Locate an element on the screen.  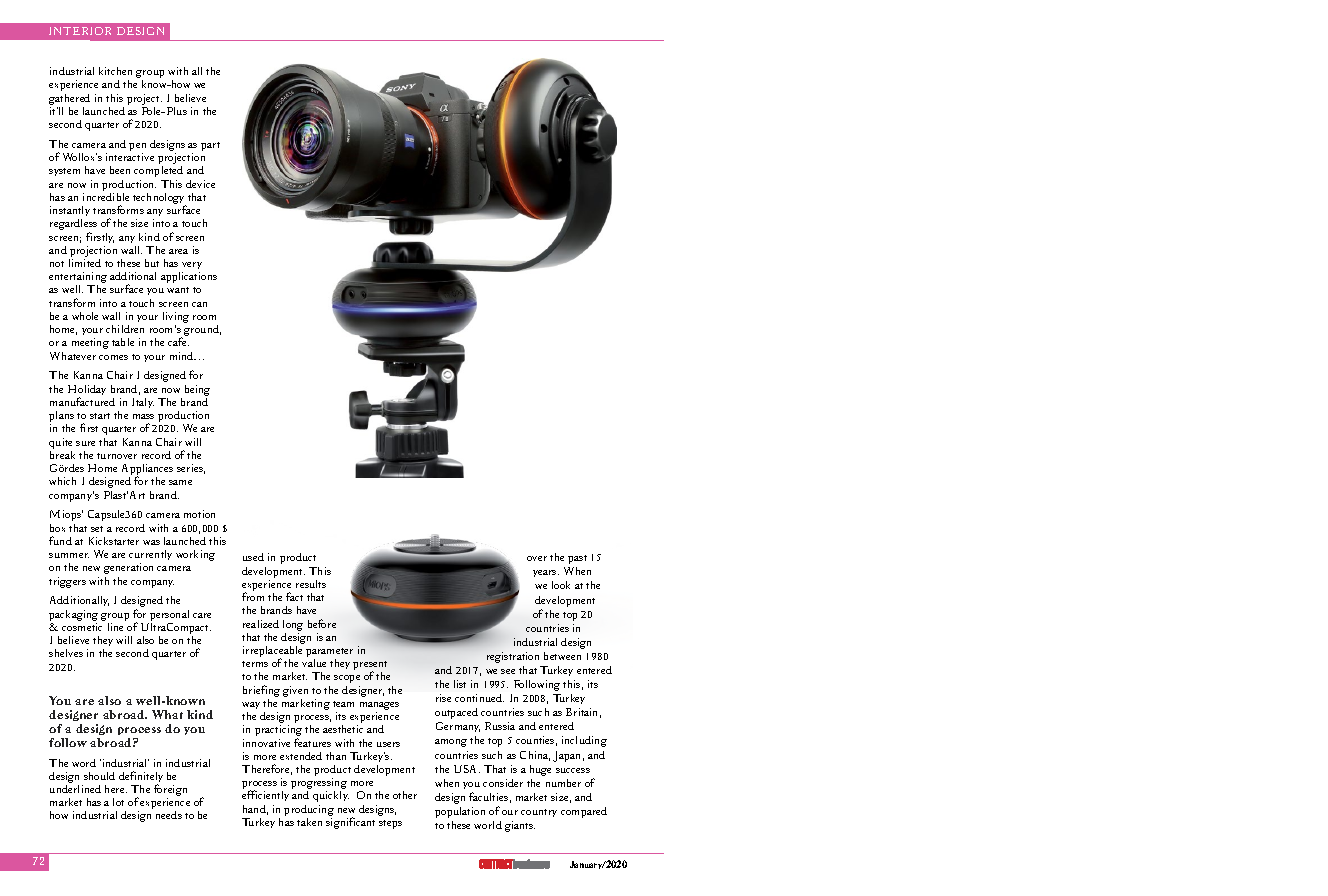
quickly is located at coordinates (331, 796).
